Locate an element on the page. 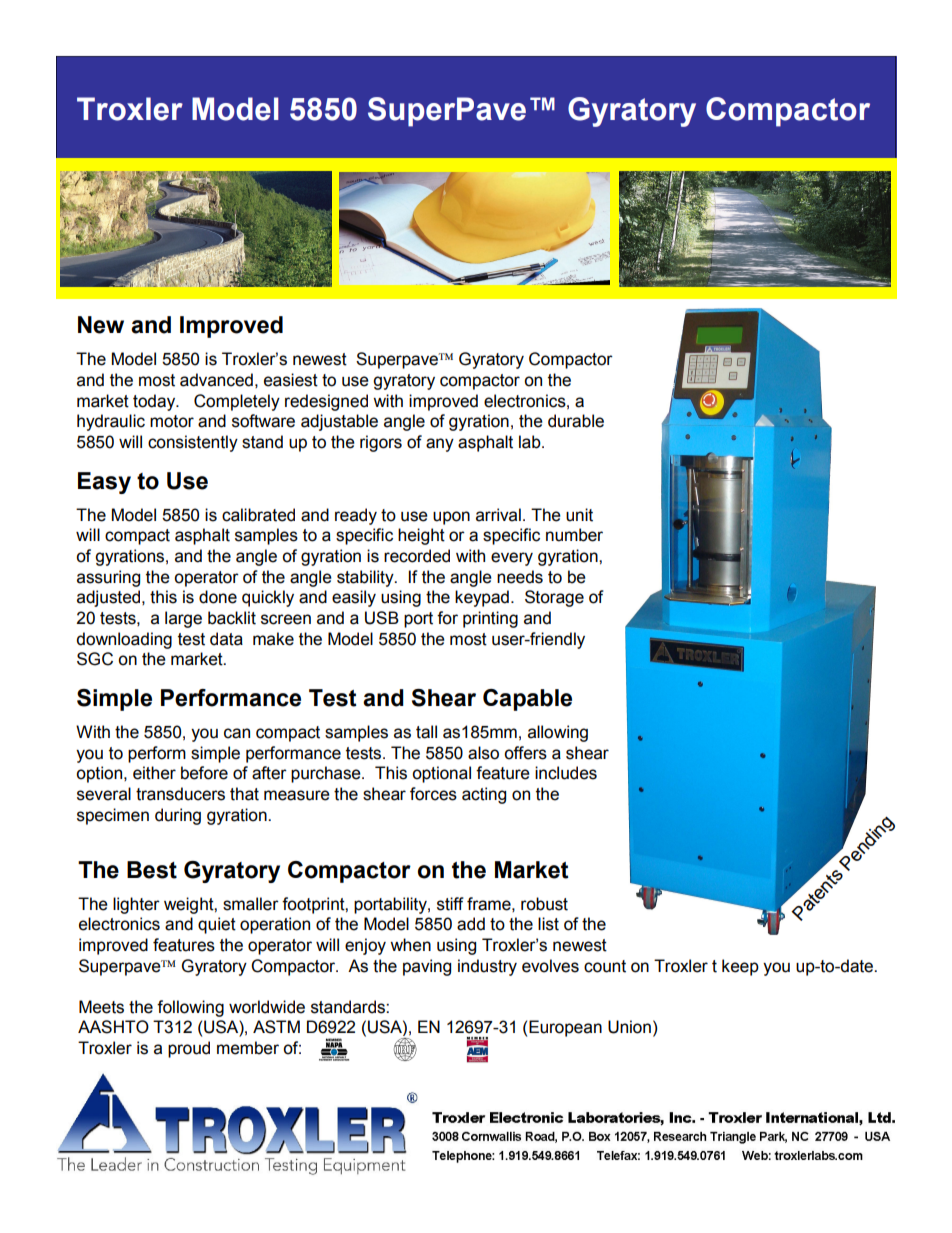 This image has height=1233, width=952. paving is located at coordinates (427, 967).
